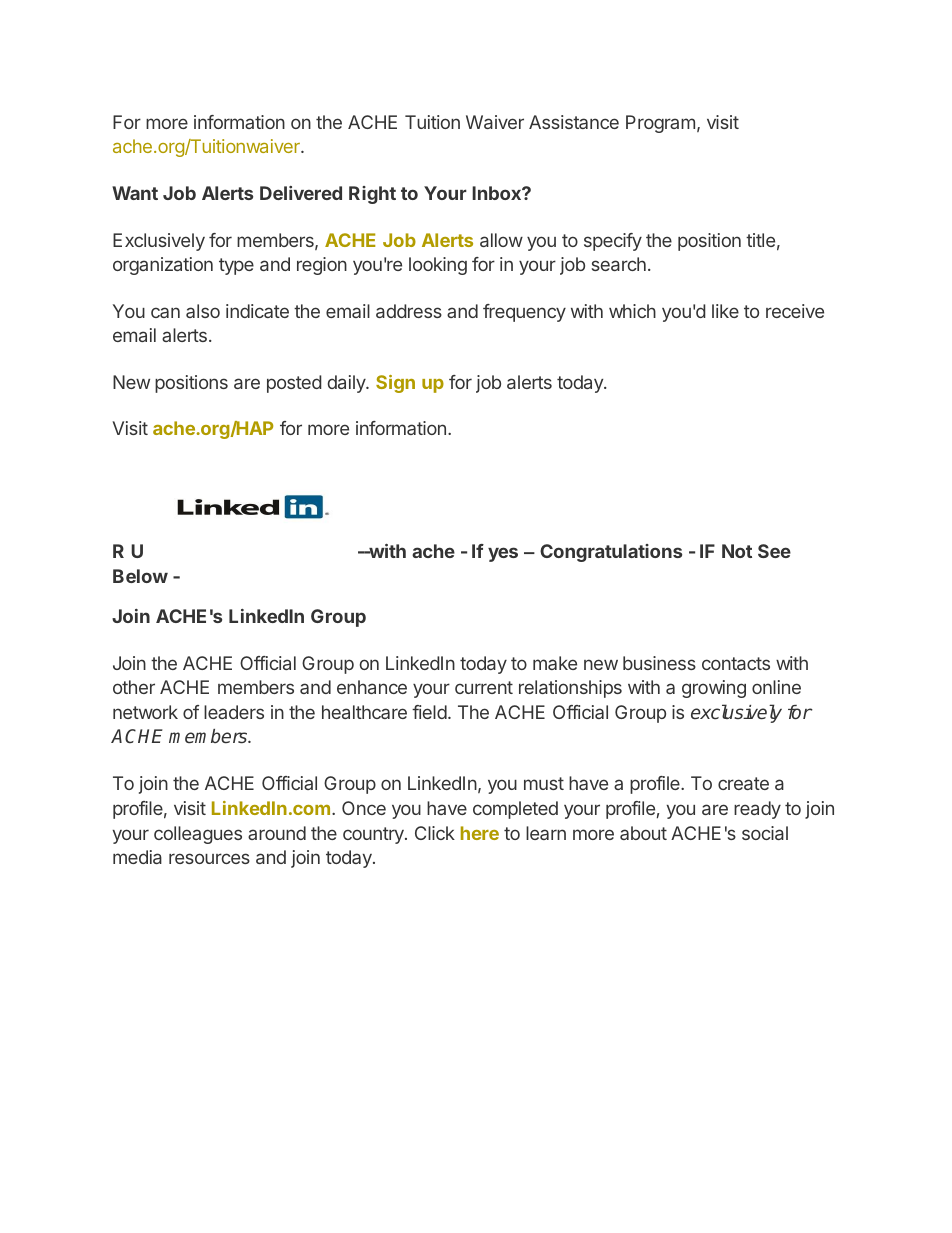  I want to click on Program, so click(660, 124).
